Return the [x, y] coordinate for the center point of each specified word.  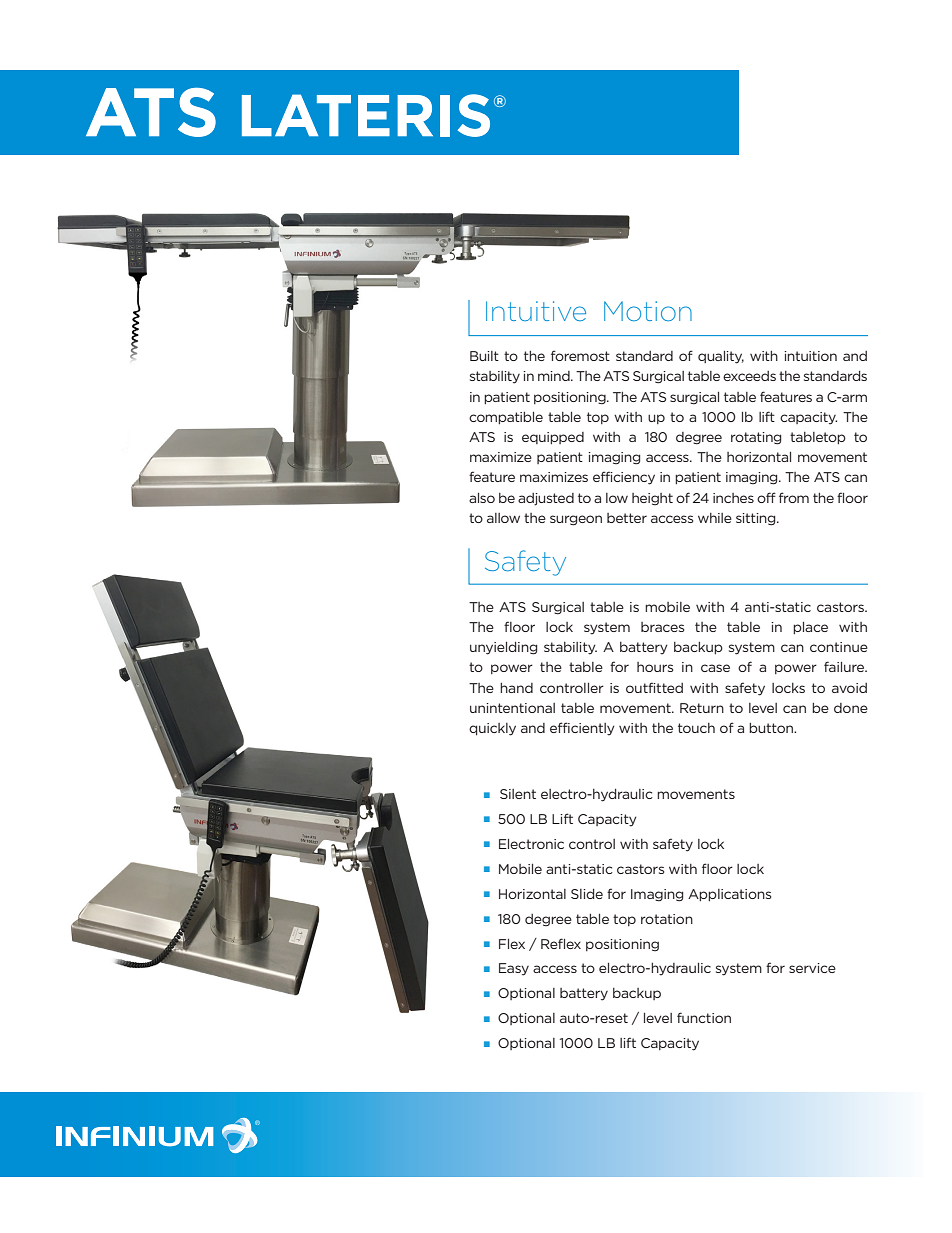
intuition [810, 356]
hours [655, 667]
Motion [648, 311]
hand [516, 688]
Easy [514, 969]
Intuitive [536, 311]
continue [839, 647]
